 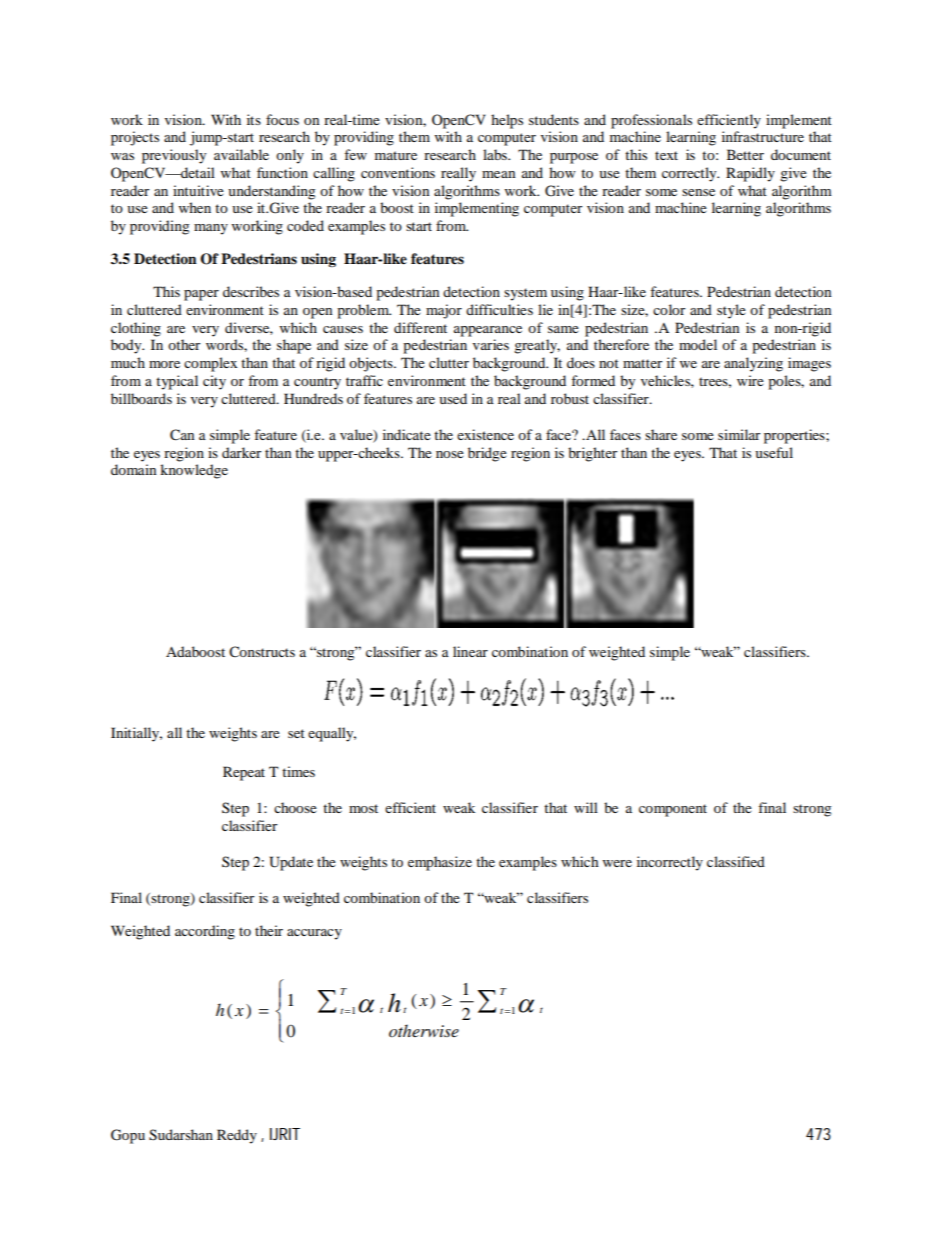 I want to click on previously, so click(x=174, y=156).
